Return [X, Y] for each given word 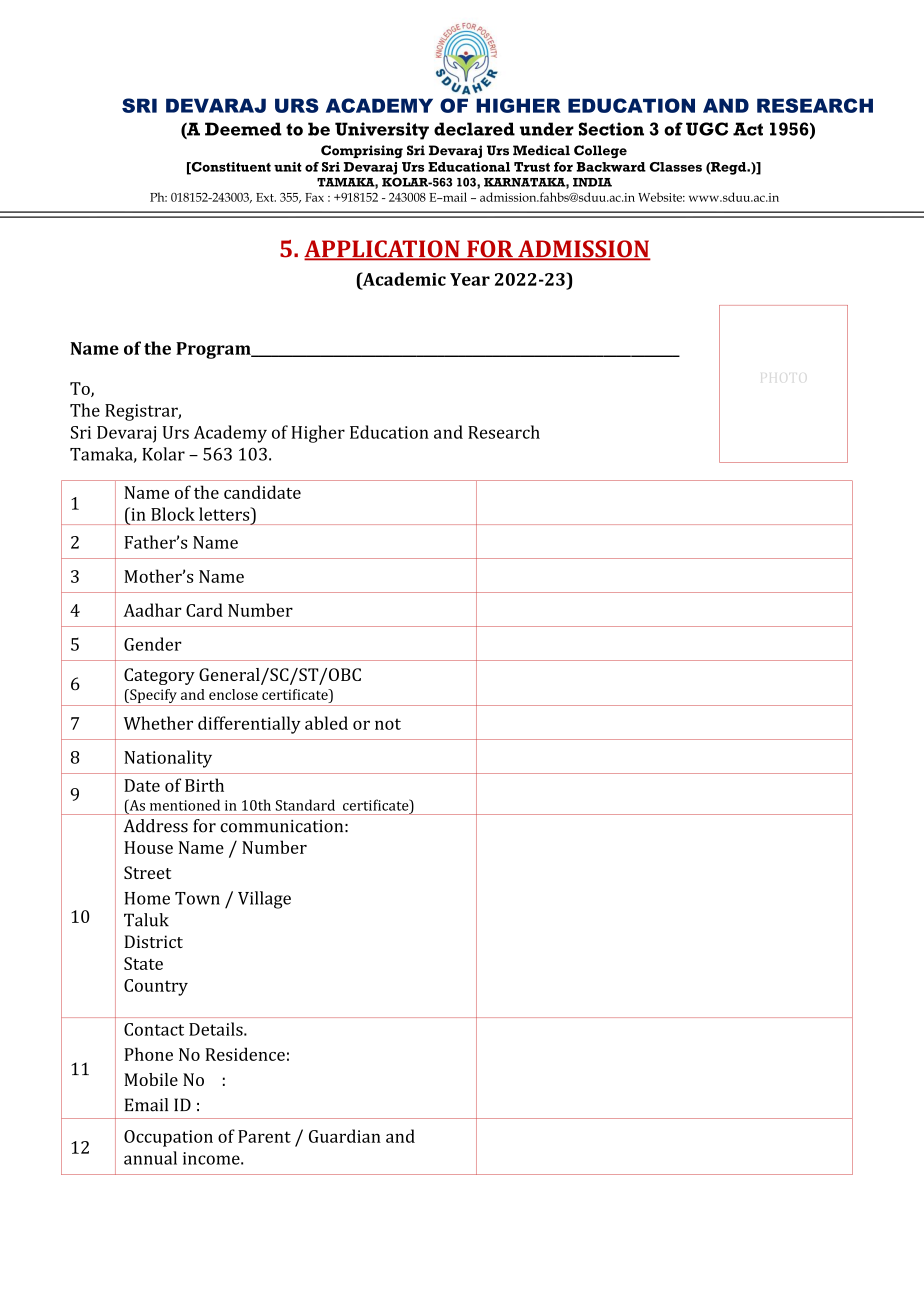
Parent [264, 1136]
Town [197, 898]
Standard [305, 805]
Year [470, 279]
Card [204, 610]
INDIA [592, 182]
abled [326, 723]
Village [264, 900]
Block [173, 514]
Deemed [243, 129]
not [388, 724]
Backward [611, 167]
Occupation [168, 1138]
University [382, 131]
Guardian [345, 1136]
